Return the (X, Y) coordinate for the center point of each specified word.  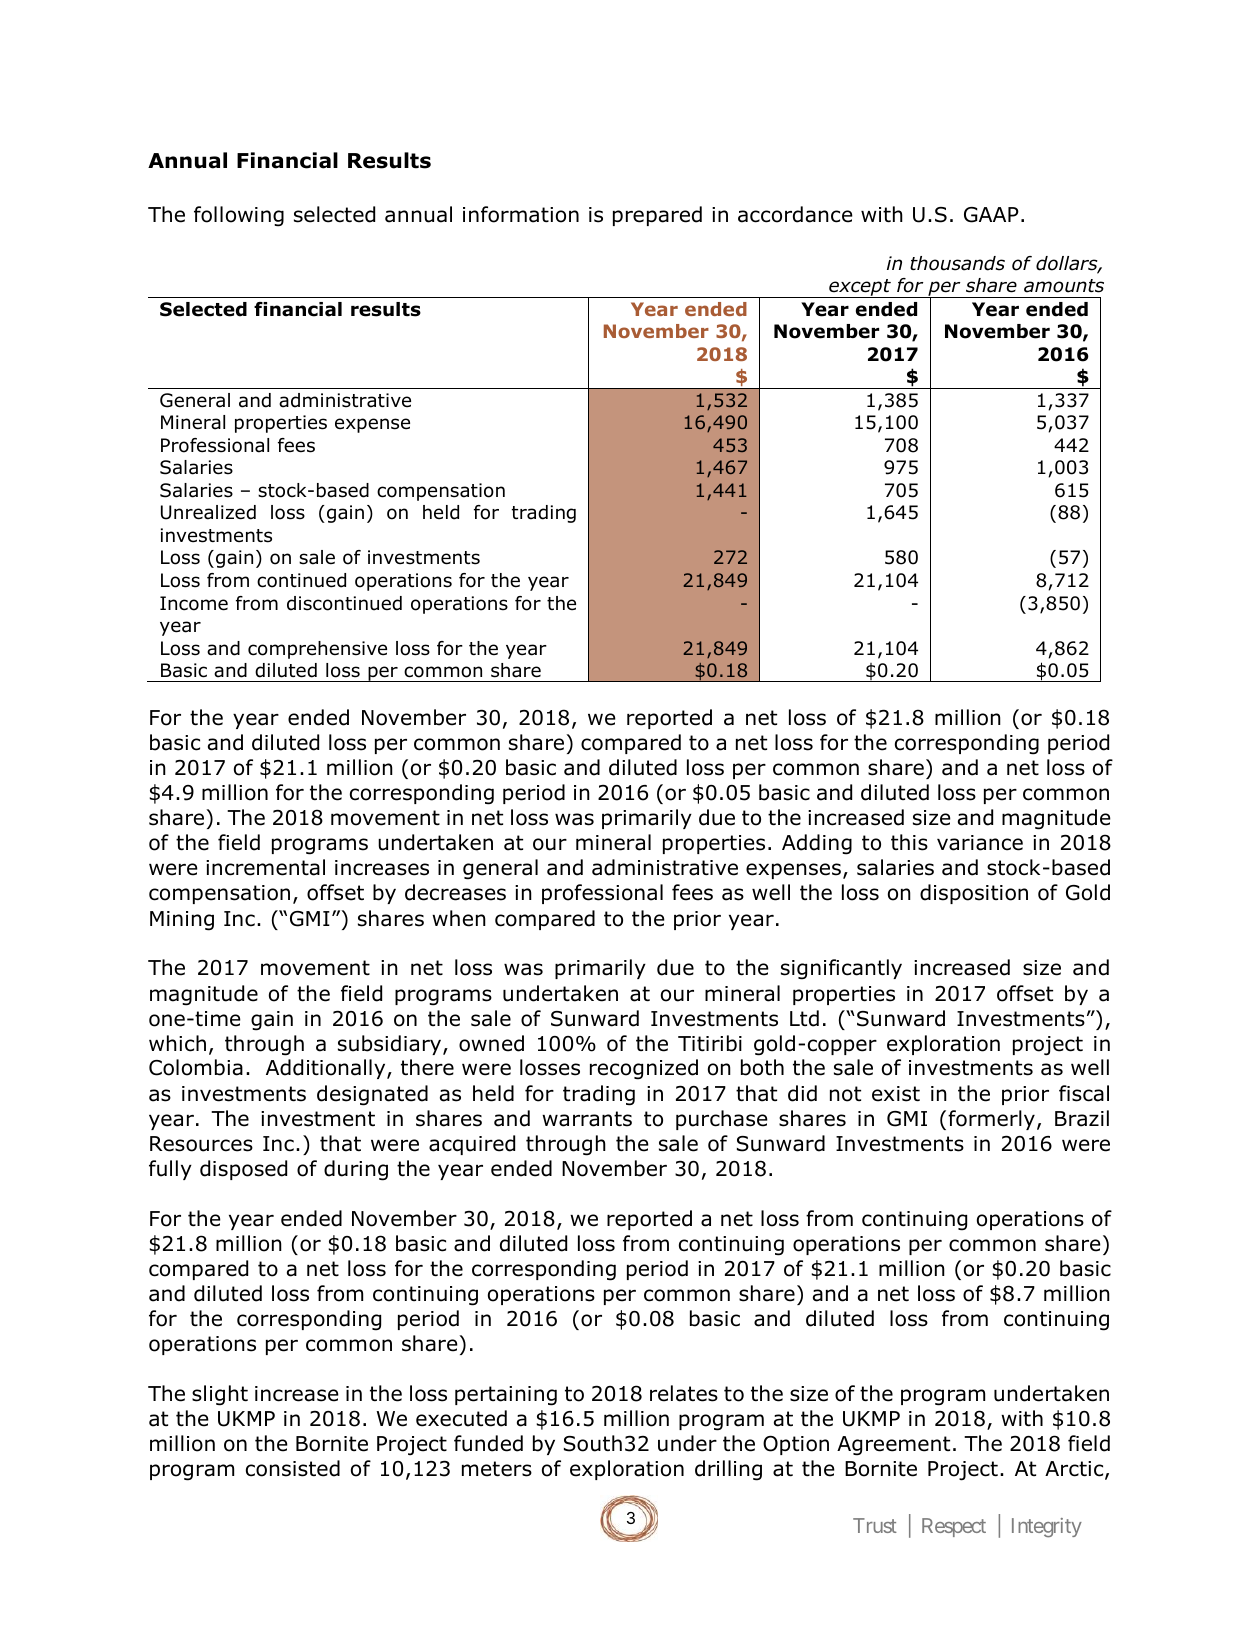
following (239, 216)
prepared (657, 216)
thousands (957, 263)
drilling (728, 1470)
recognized (644, 1069)
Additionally (327, 1069)
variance (980, 843)
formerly (991, 1120)
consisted (293, 1468)
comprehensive (317, 650)
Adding (817, 844)
